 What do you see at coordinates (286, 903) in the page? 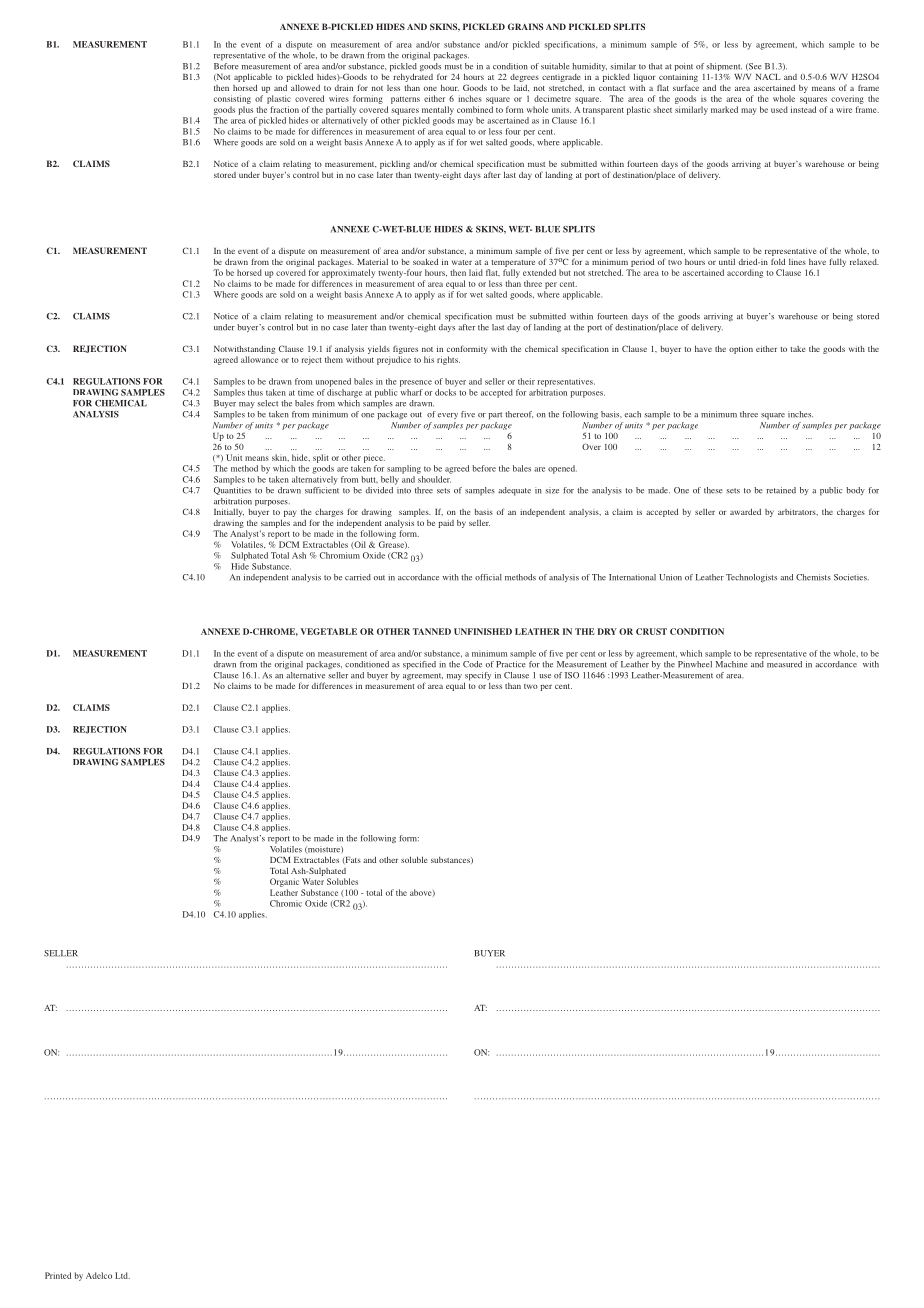
I see `Chromic` at bounding box center [286, 903].
